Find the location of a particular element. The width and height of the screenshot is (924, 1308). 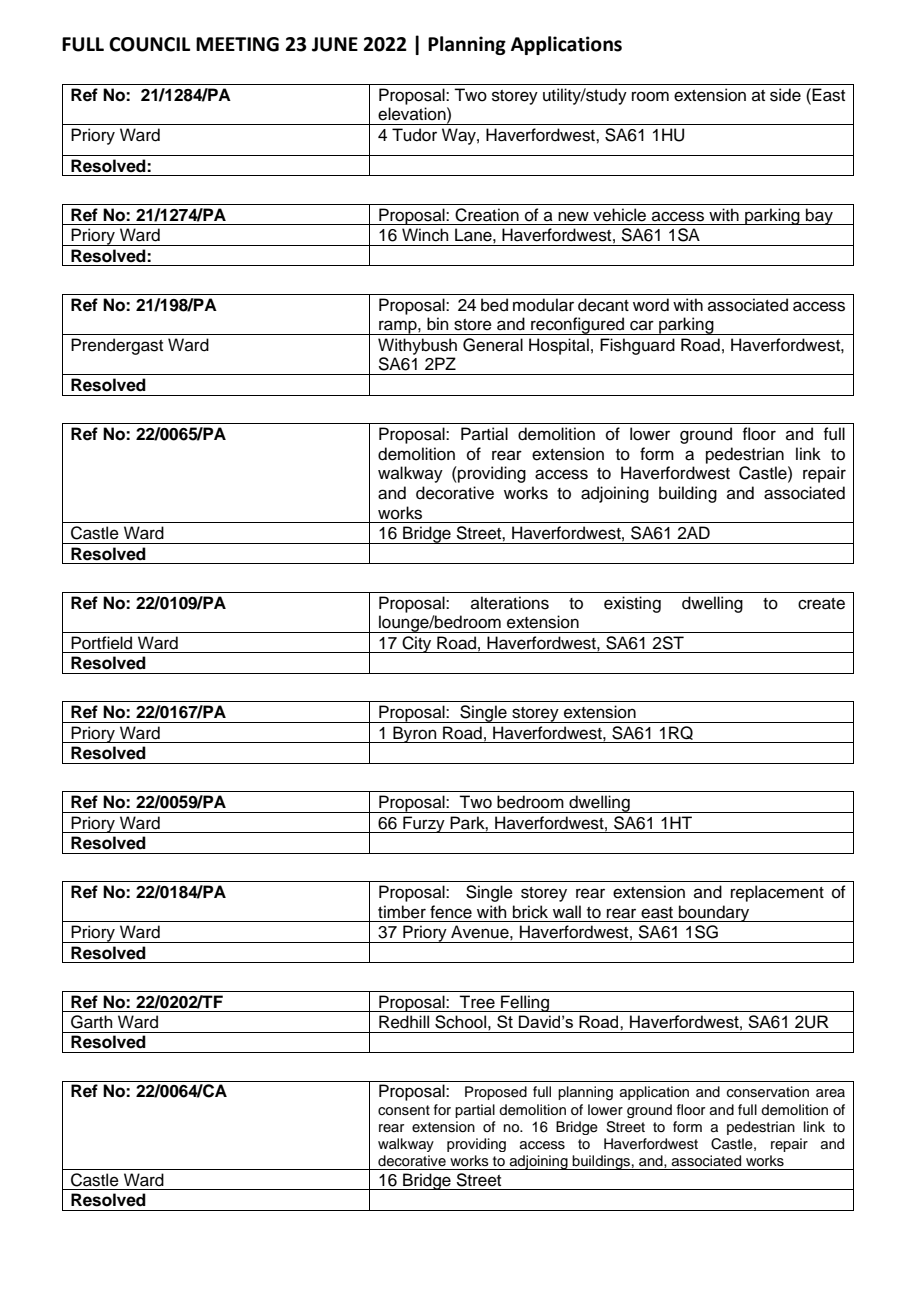

side is located at coordinates (785, 95).
